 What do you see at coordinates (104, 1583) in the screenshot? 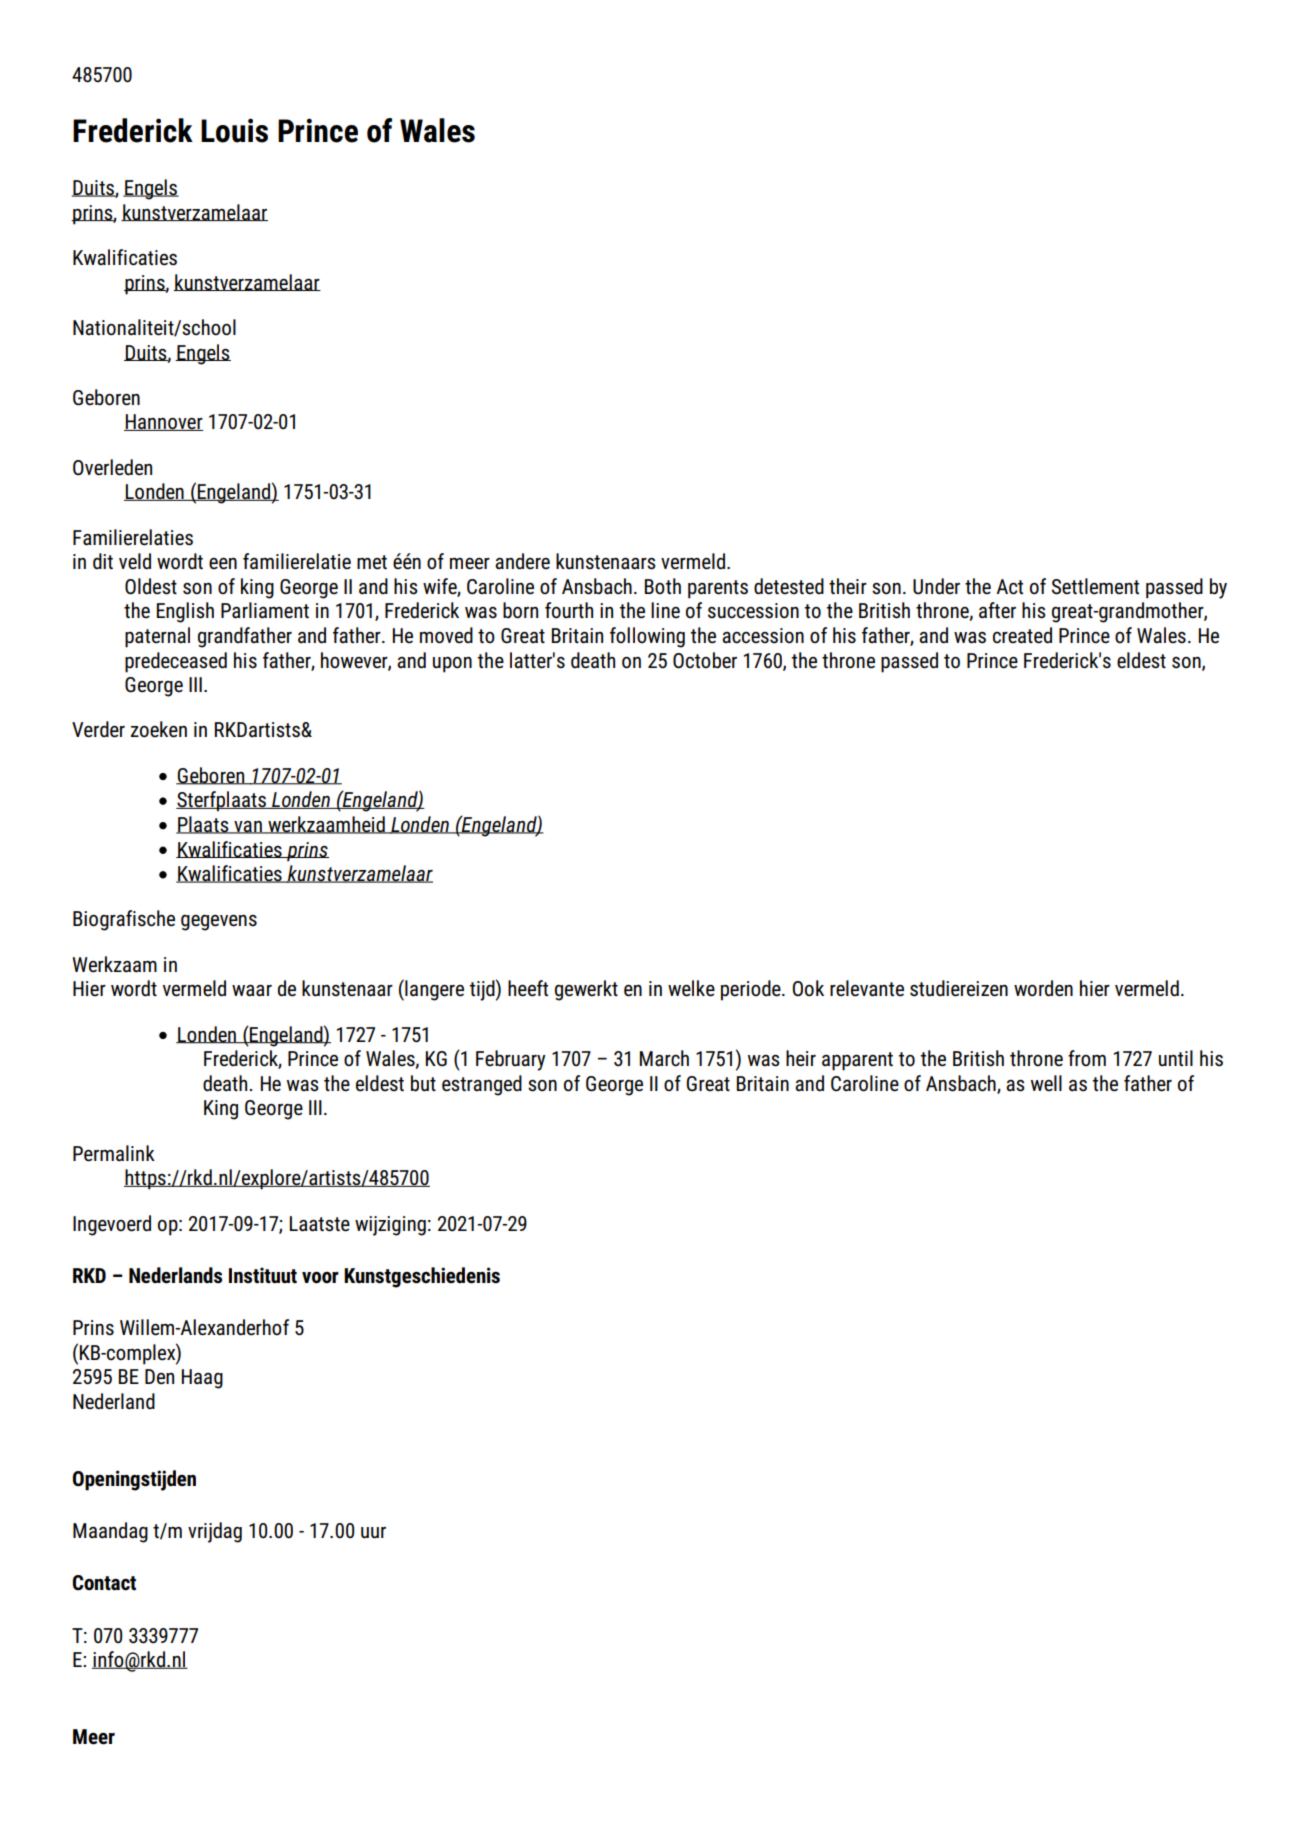
I see `Contact` at bounding box center [104, 1583].
